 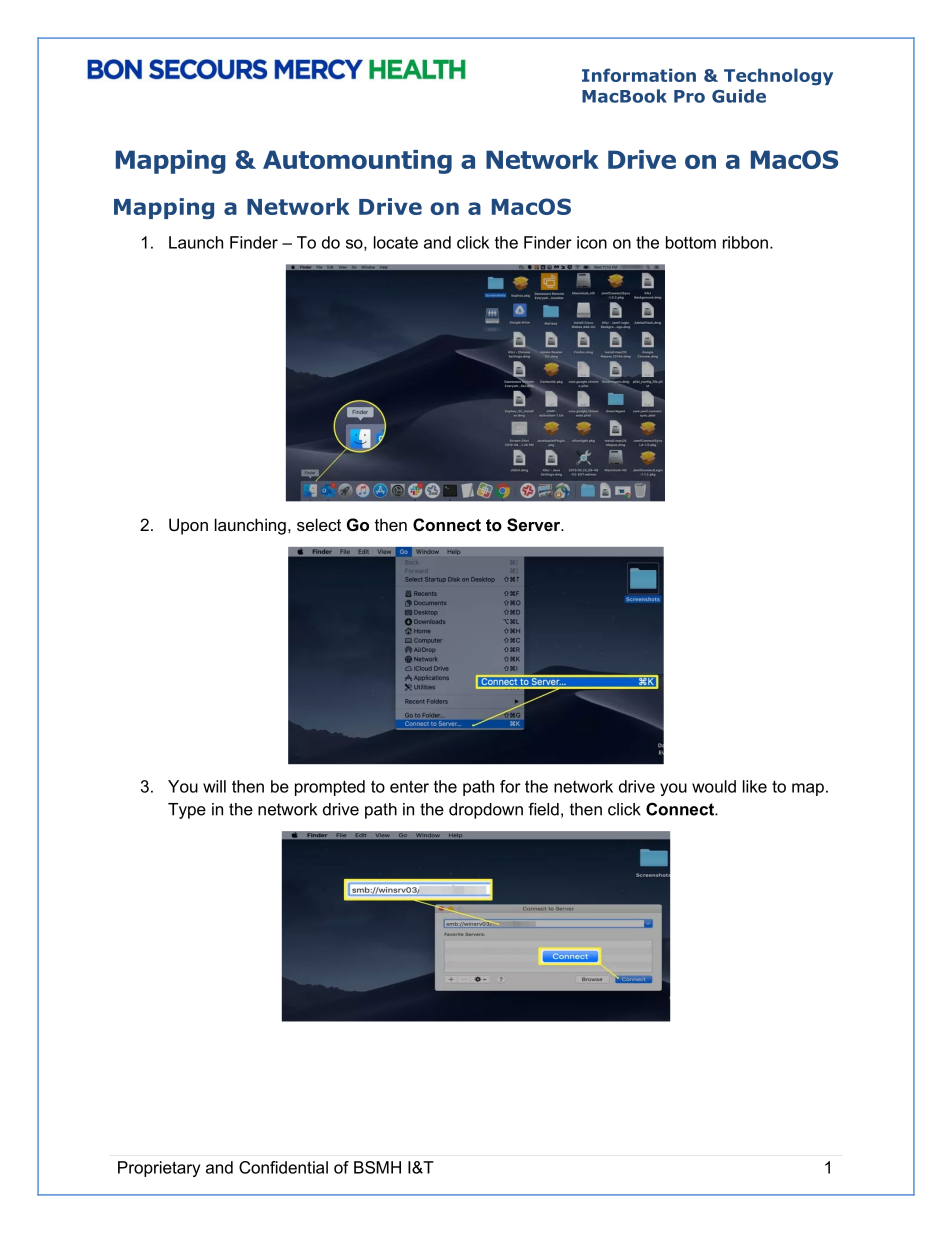 I want to click on bottom, so click(x=691, y=242).
